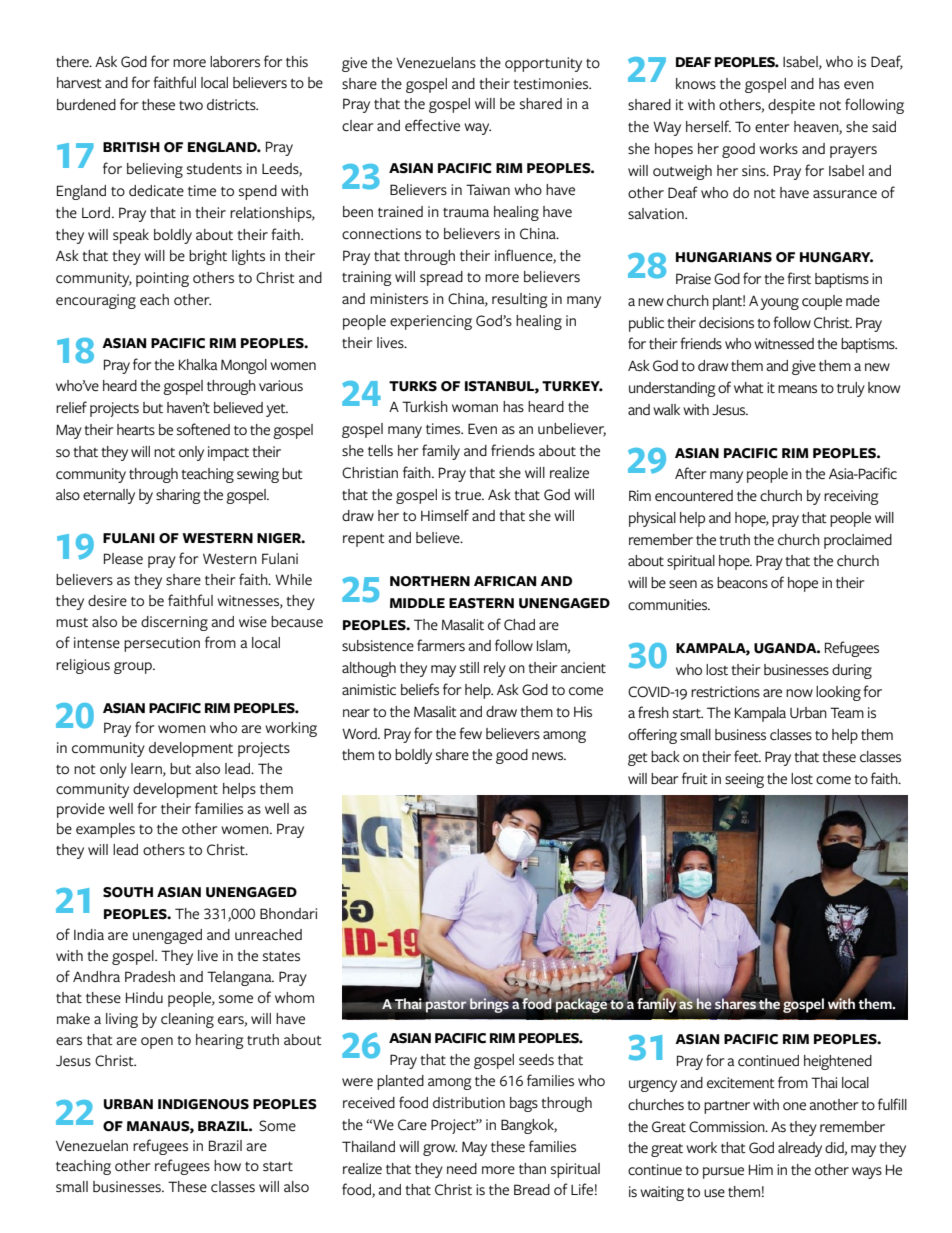 The height and width of the screenshot is (1233, 952). What do you see at coordinates (227, 1165) in the screenshot?
I see `how` at bounding box center [227, 1165].
